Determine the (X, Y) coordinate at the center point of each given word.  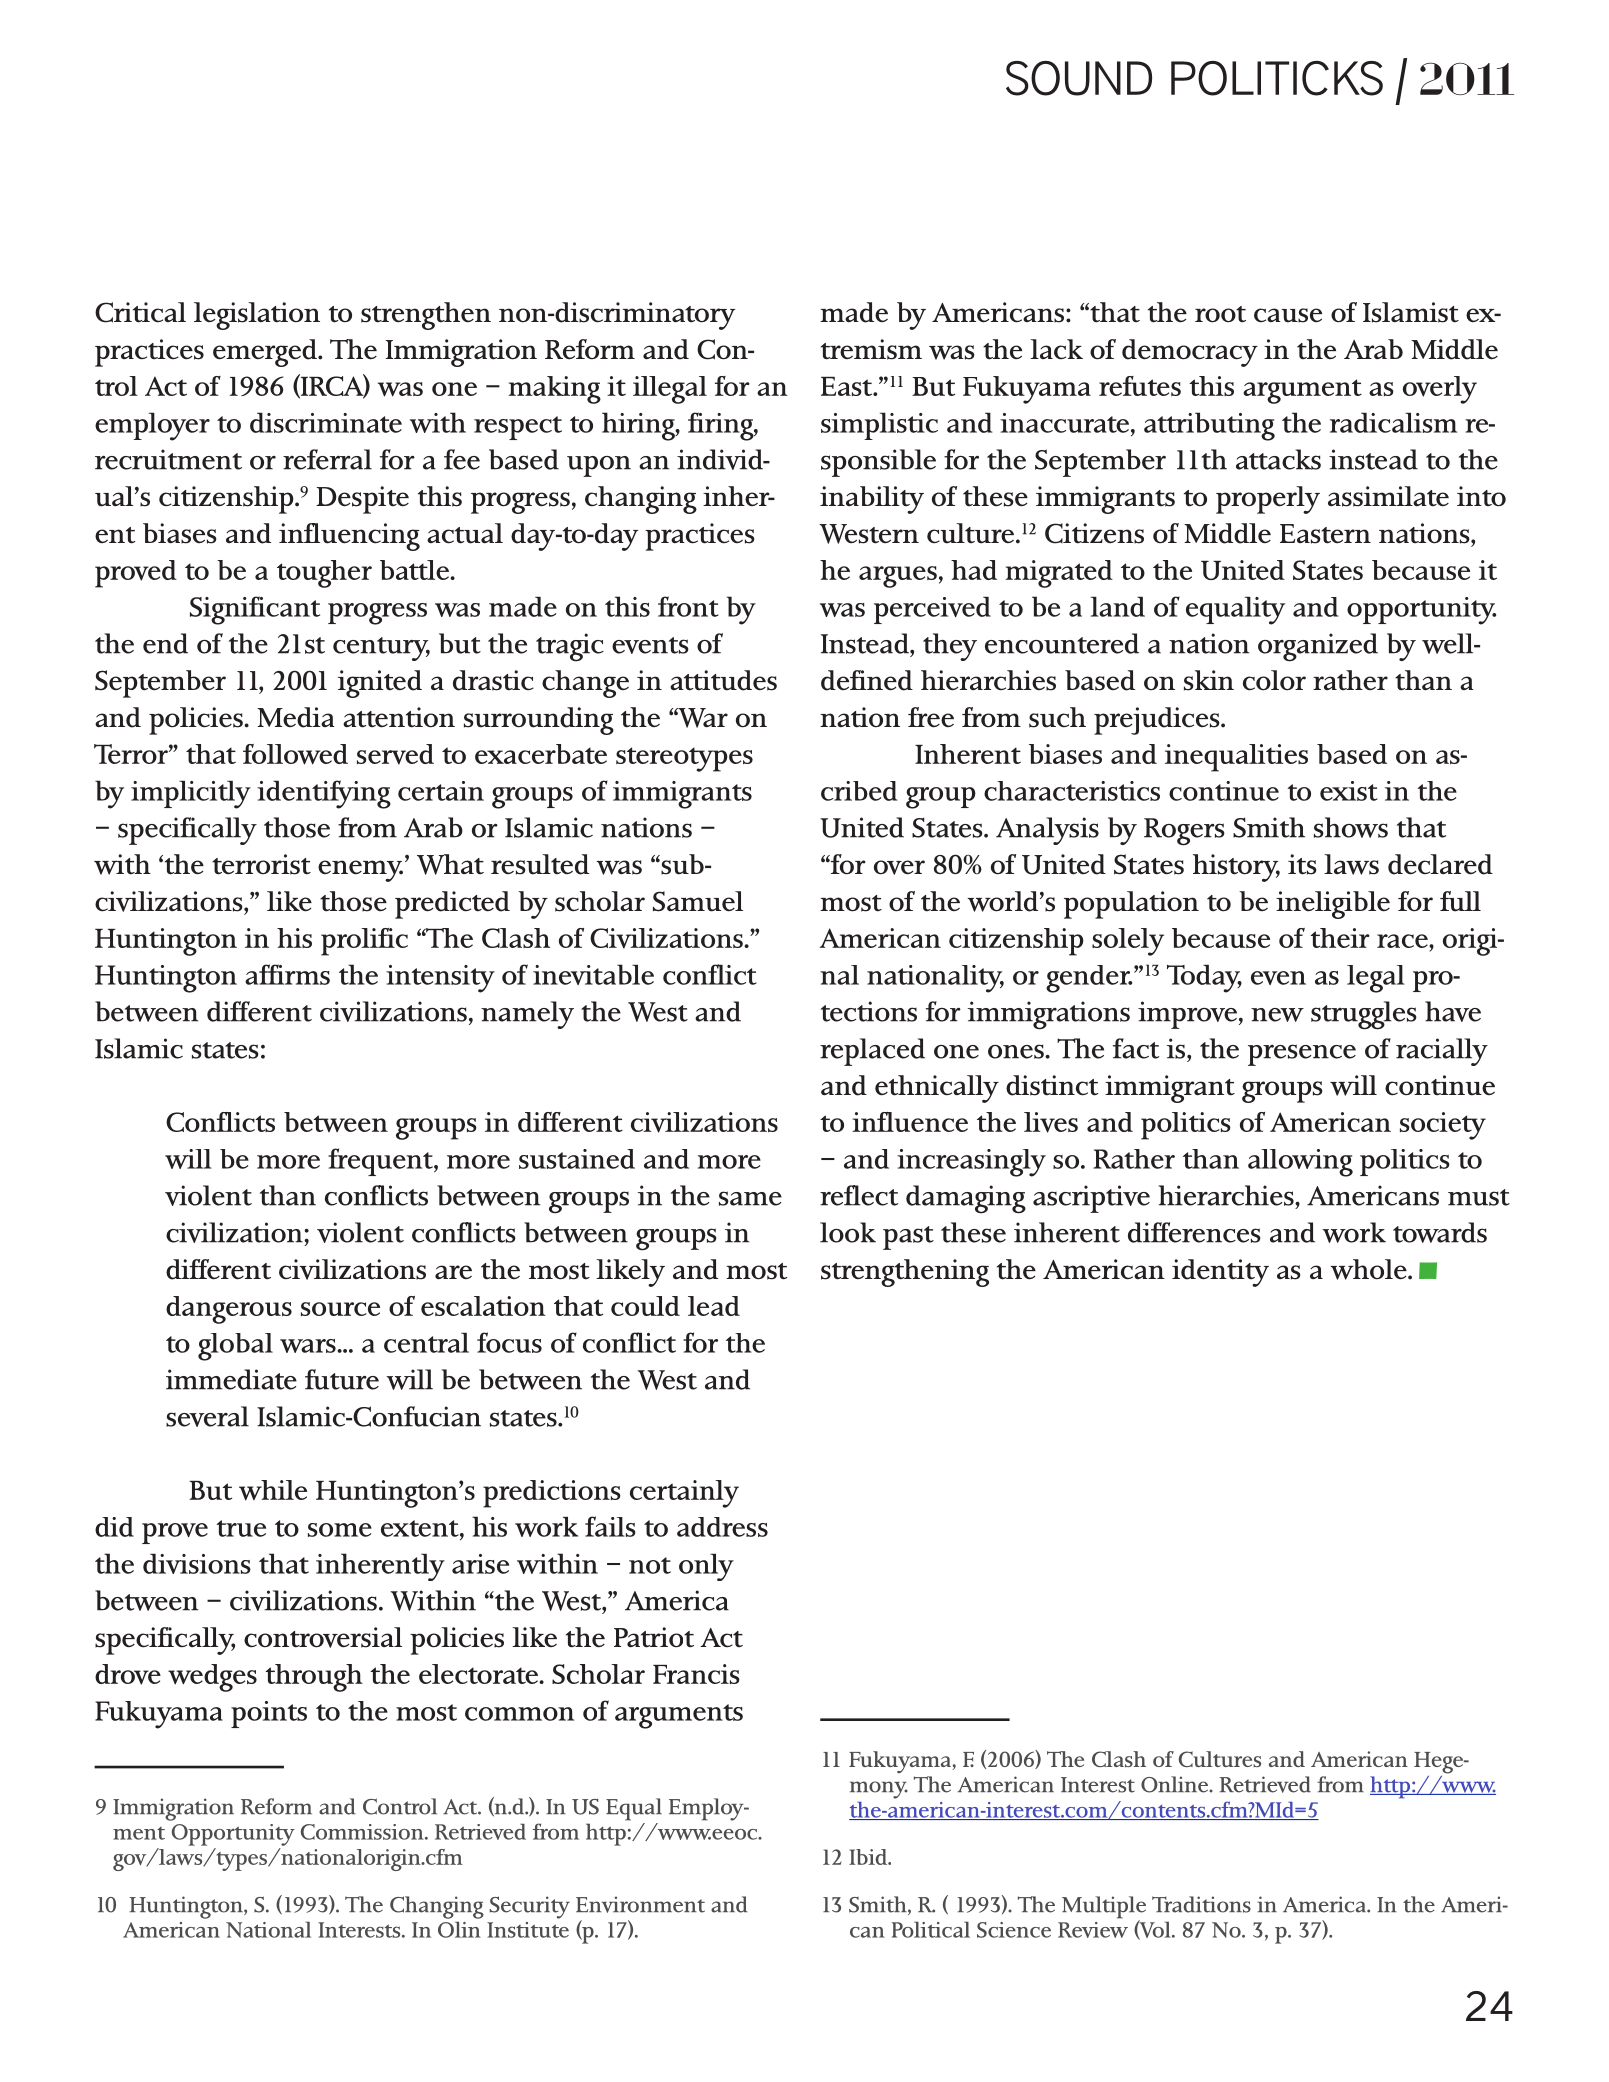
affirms (287, 974)
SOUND (1079, 78)
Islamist (1411, 312)
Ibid (869, 1857)
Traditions (1201, 1904)
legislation (257, 316)
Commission (363, 1832)
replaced (872, 1052)
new (1277, 1015)
